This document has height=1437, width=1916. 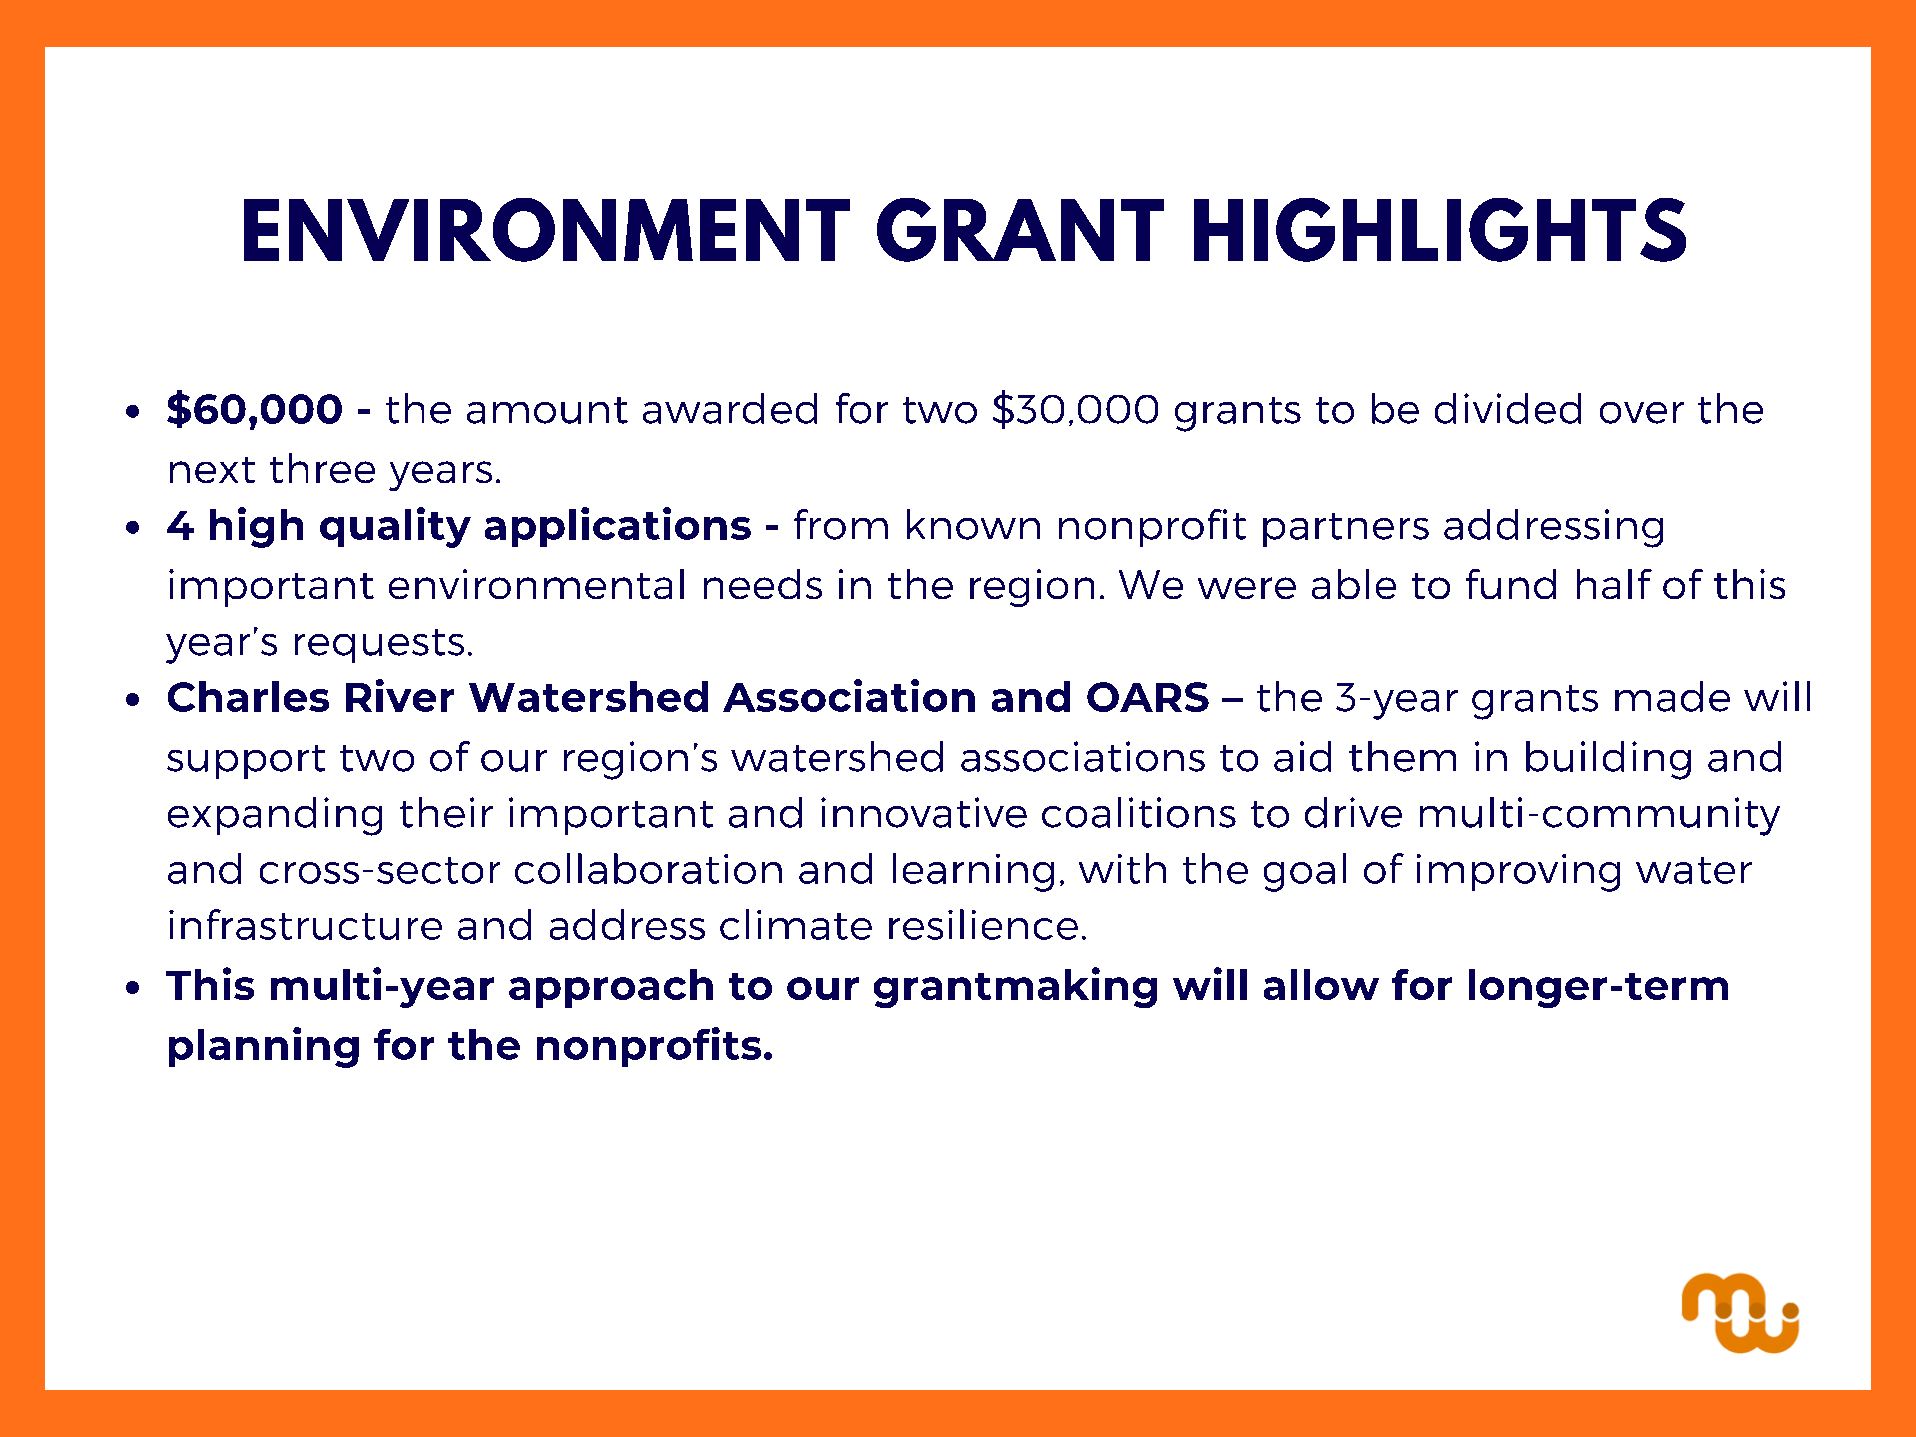 I want to click on amount, so click(x=547, y=410).
